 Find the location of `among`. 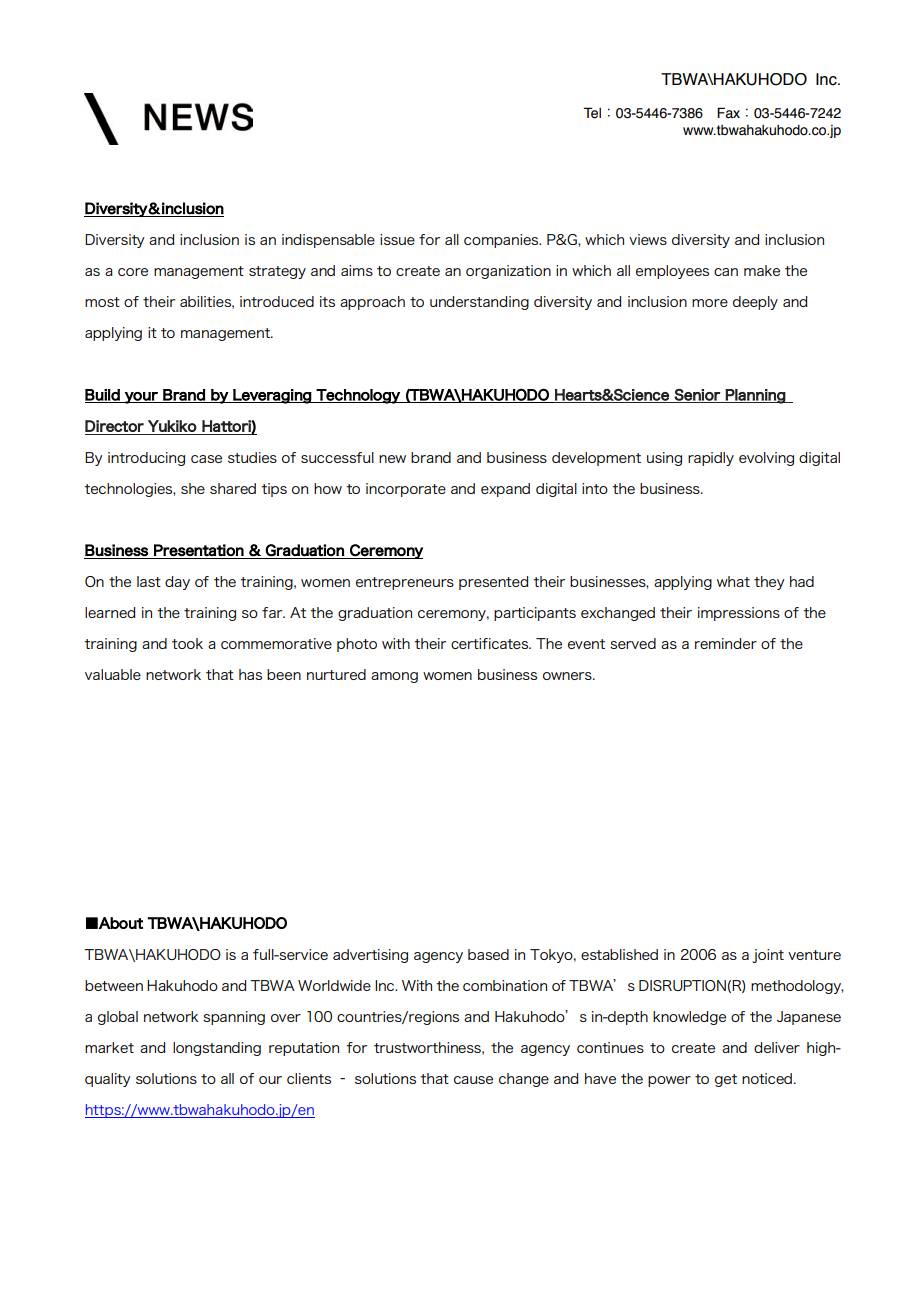

among is located at coordinates (394, 677).
